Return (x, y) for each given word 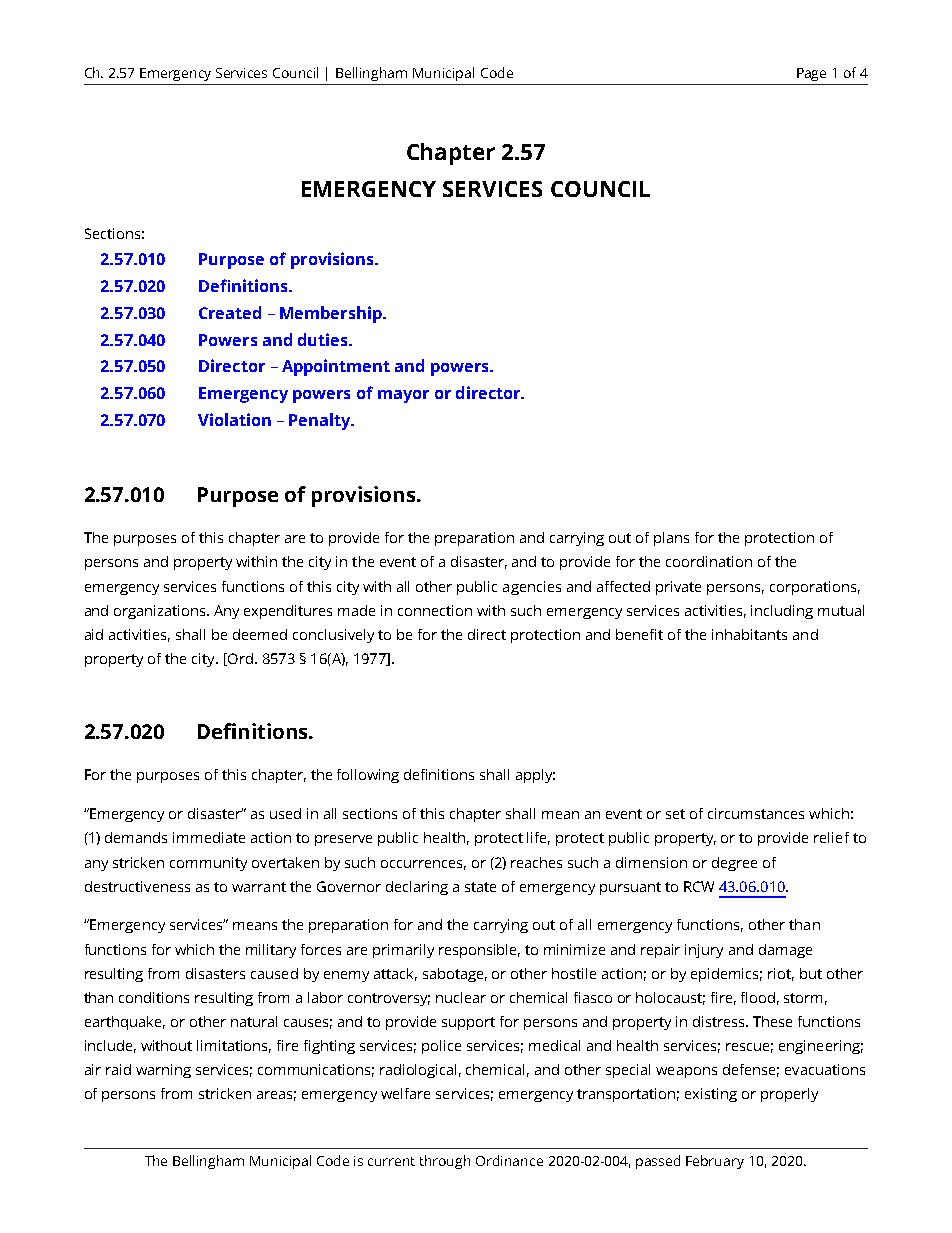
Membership (332, 314)
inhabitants (749, 634)
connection (435, 610)
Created (230, 312)
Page (811, 74)
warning (163, 1071)
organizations (161, 612)
